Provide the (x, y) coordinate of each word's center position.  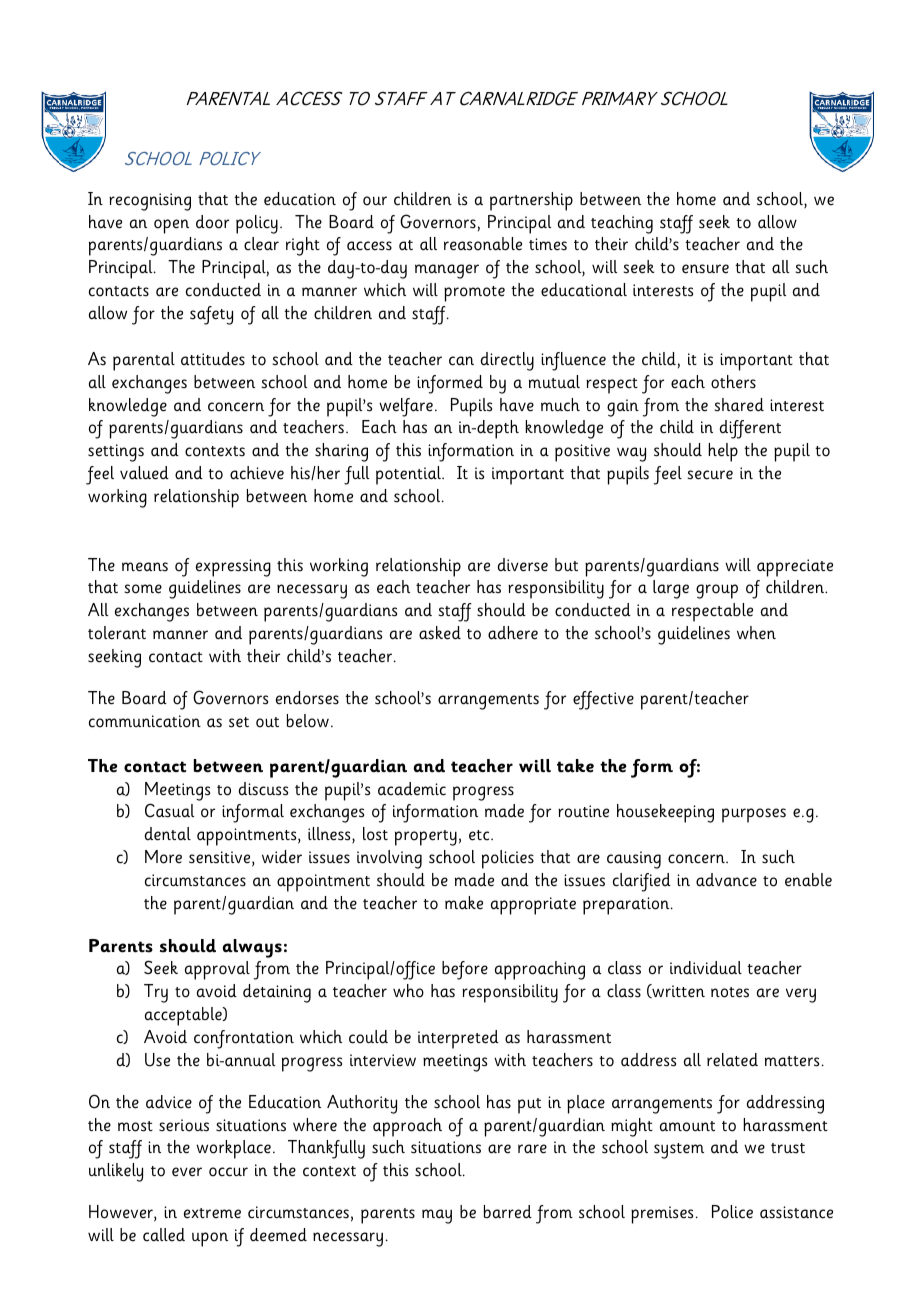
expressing (233, 568)
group (717, 591)
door (212, 222)
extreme (212, 1213)
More (163, 857)
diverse (523, 565)
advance (726, 880)
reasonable (483, 244)
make (464, 903)
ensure (705, 269)
